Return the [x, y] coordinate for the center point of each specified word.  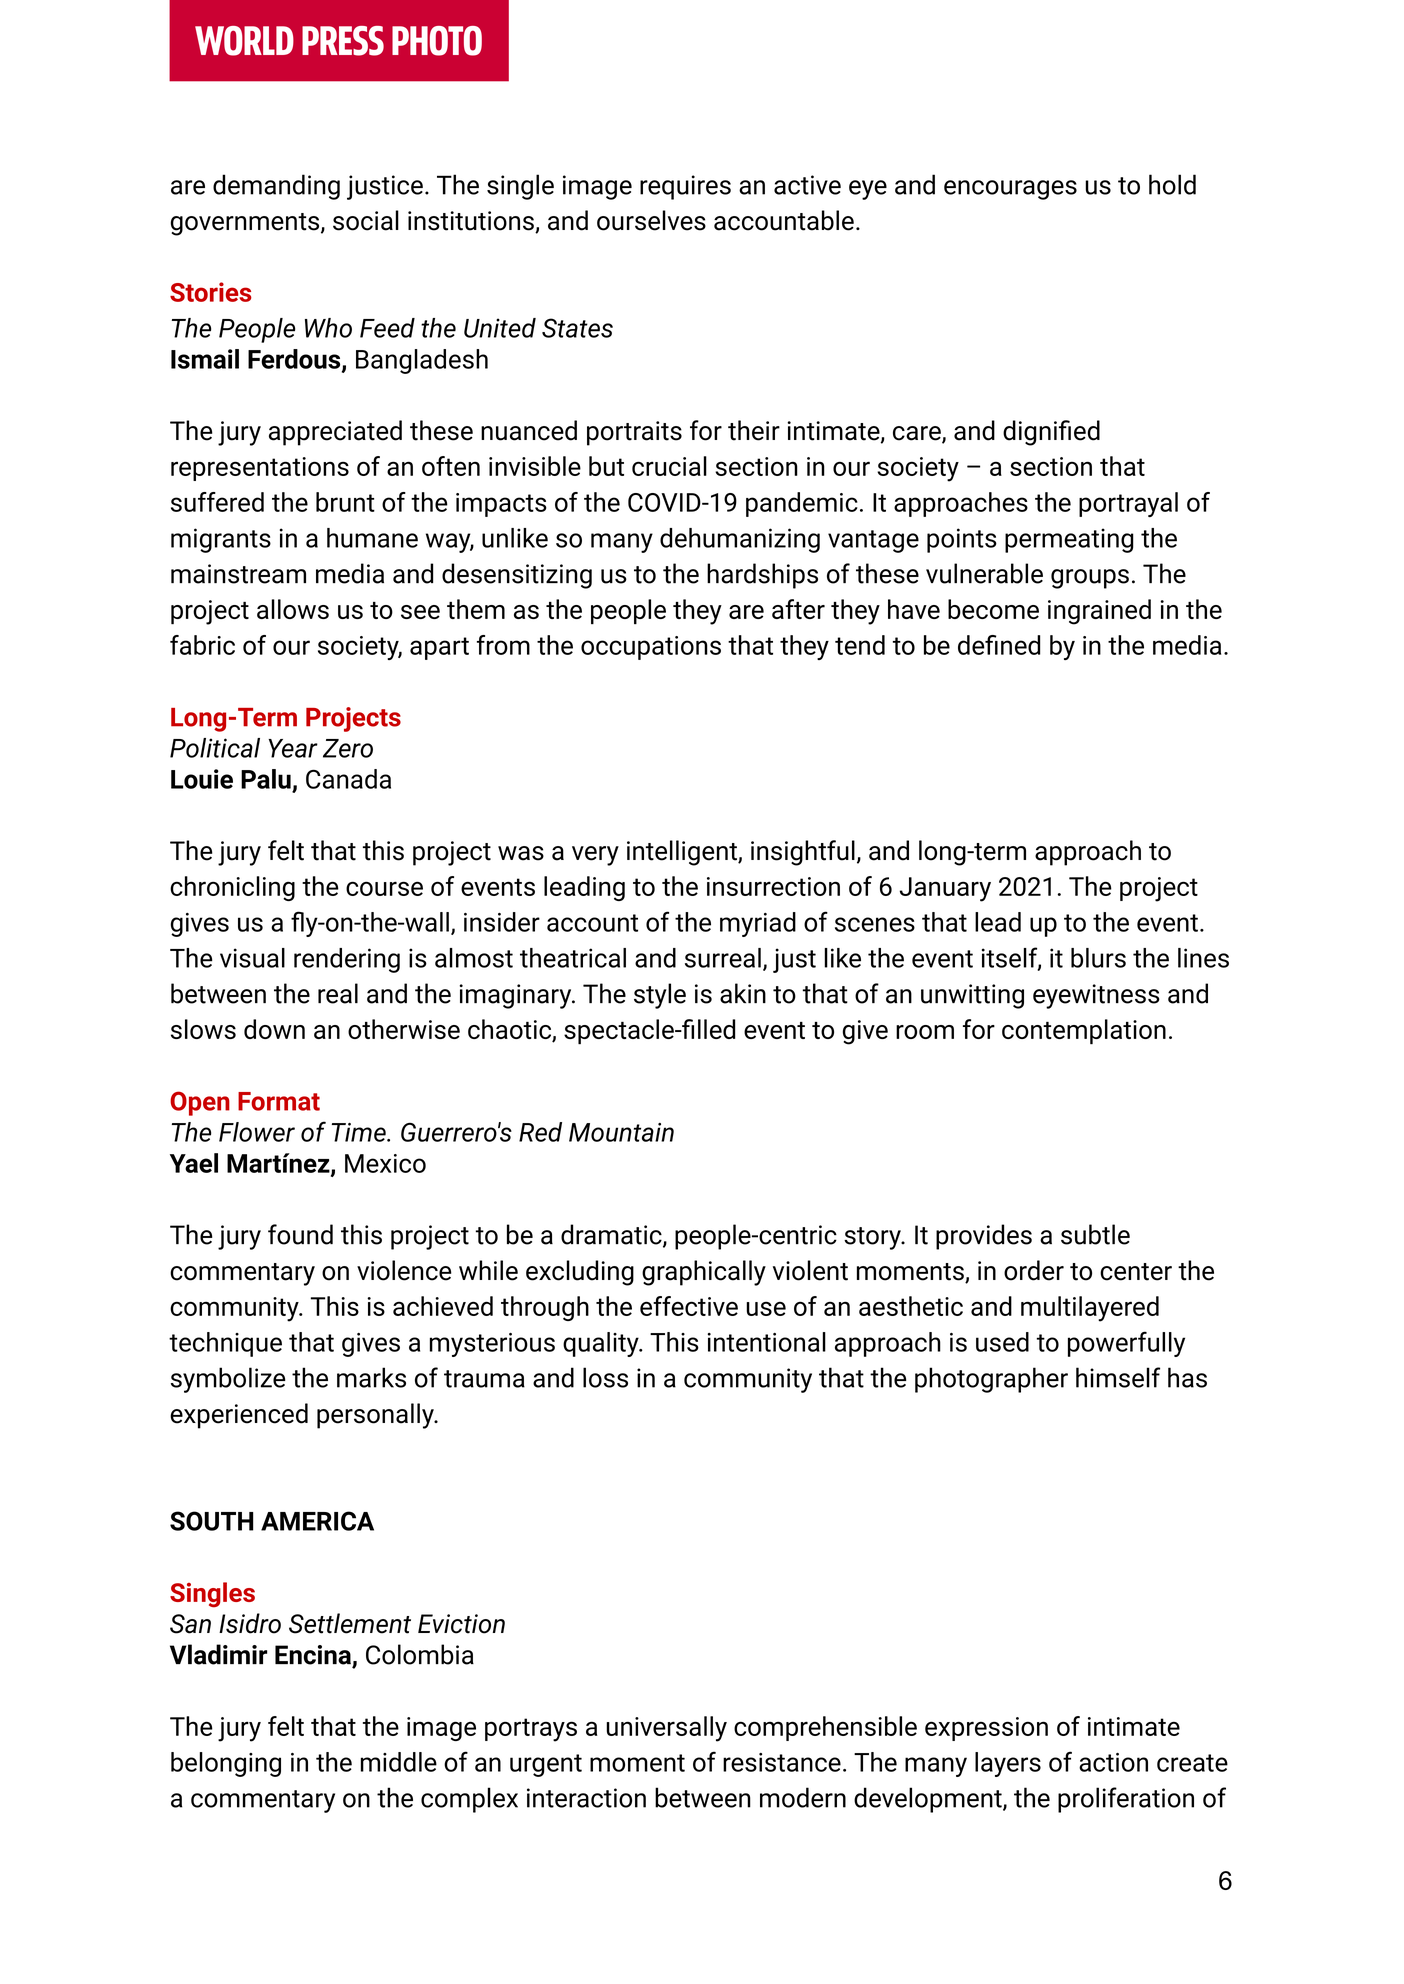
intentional [767, 1342]
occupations [651, 648]
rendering [347, 960]
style [660, 996]
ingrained [1099, 612]
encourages [1010, 190]
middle [399, 1762]
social [366, 220]
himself [1118, 1377]
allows [293, 609]
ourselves [651, 220]
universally [666, 1729]
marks [371, 1377]
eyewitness [1096, 996]
